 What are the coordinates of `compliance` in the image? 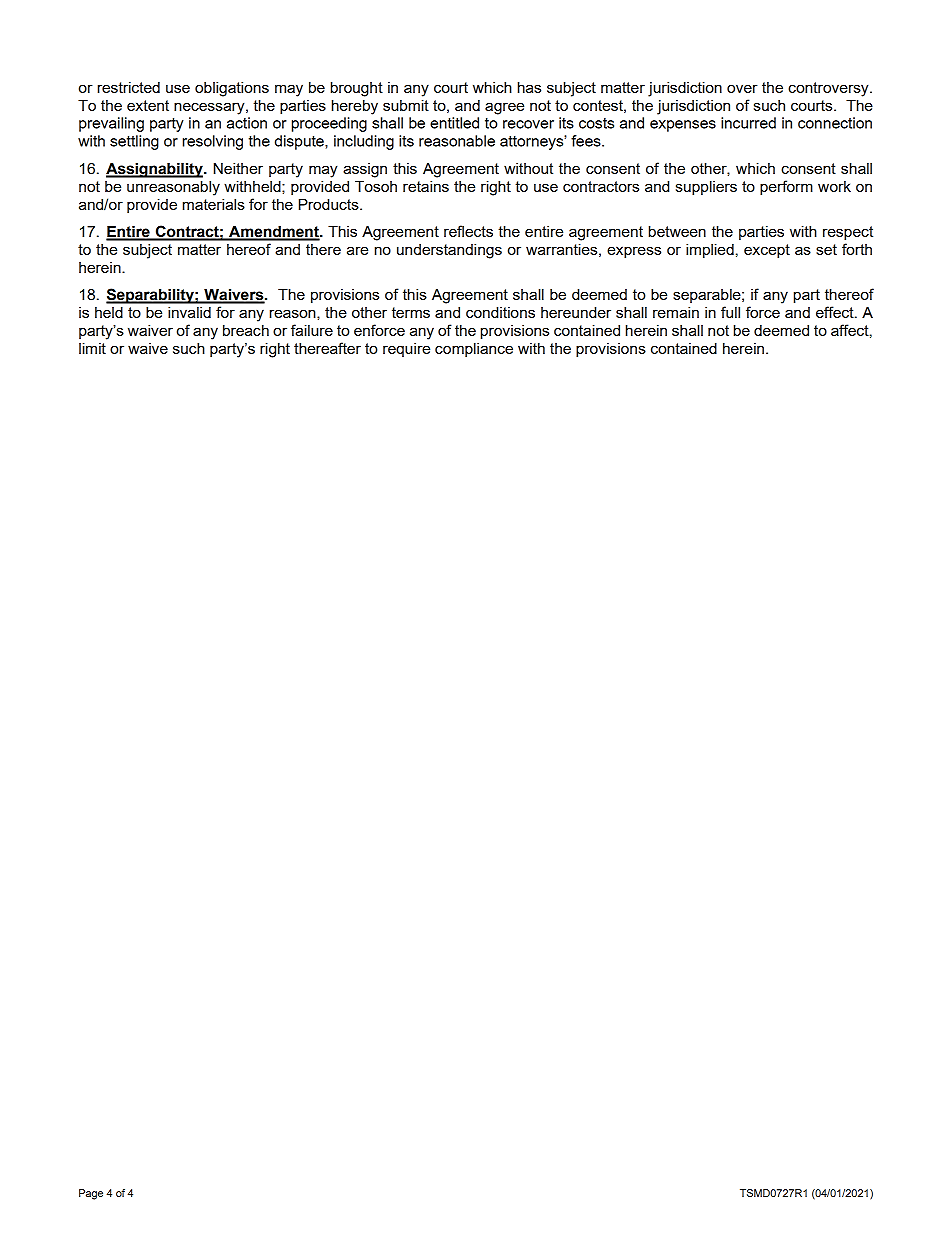 It's located at (474, 350).
